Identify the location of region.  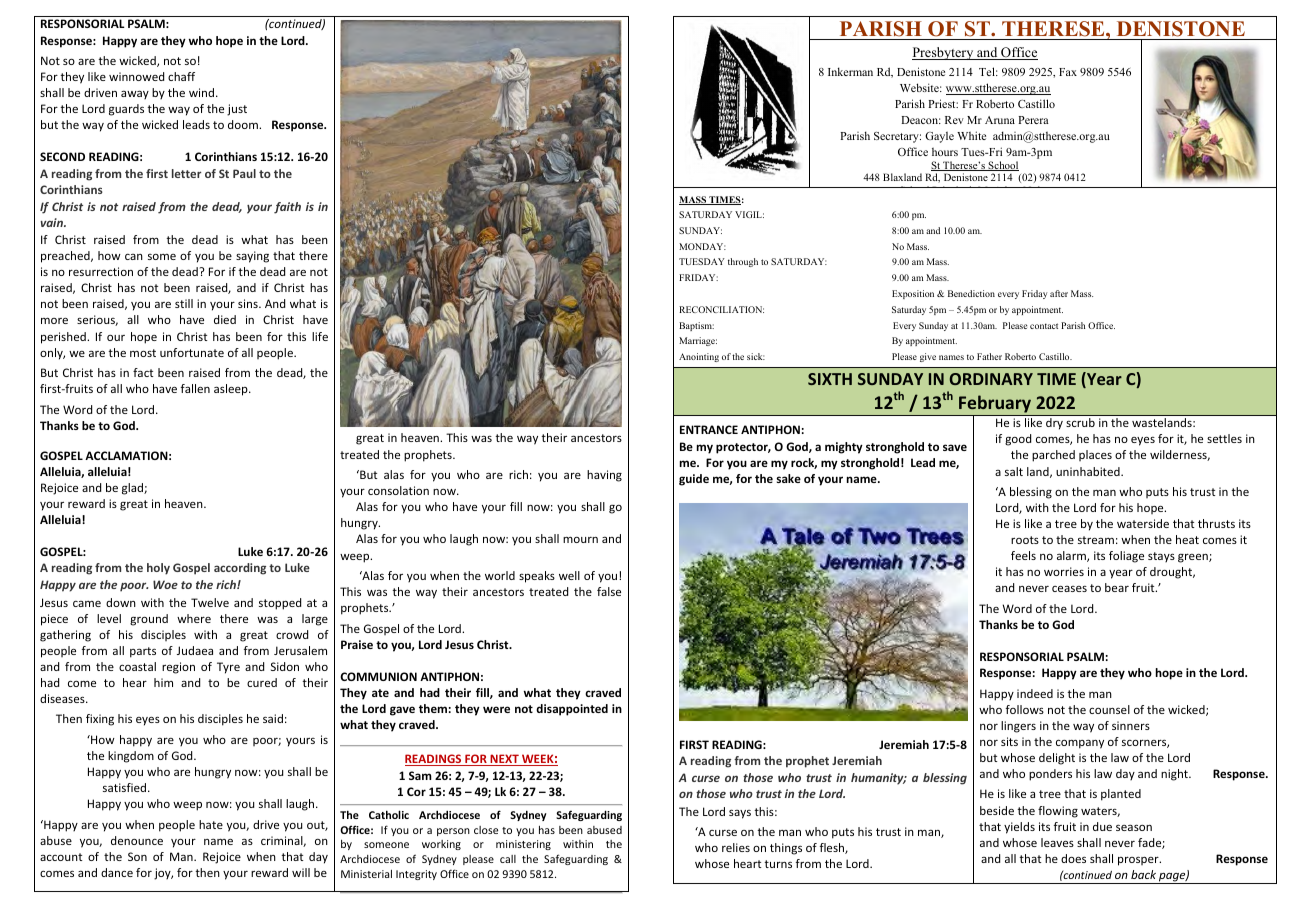
(178, 668).
